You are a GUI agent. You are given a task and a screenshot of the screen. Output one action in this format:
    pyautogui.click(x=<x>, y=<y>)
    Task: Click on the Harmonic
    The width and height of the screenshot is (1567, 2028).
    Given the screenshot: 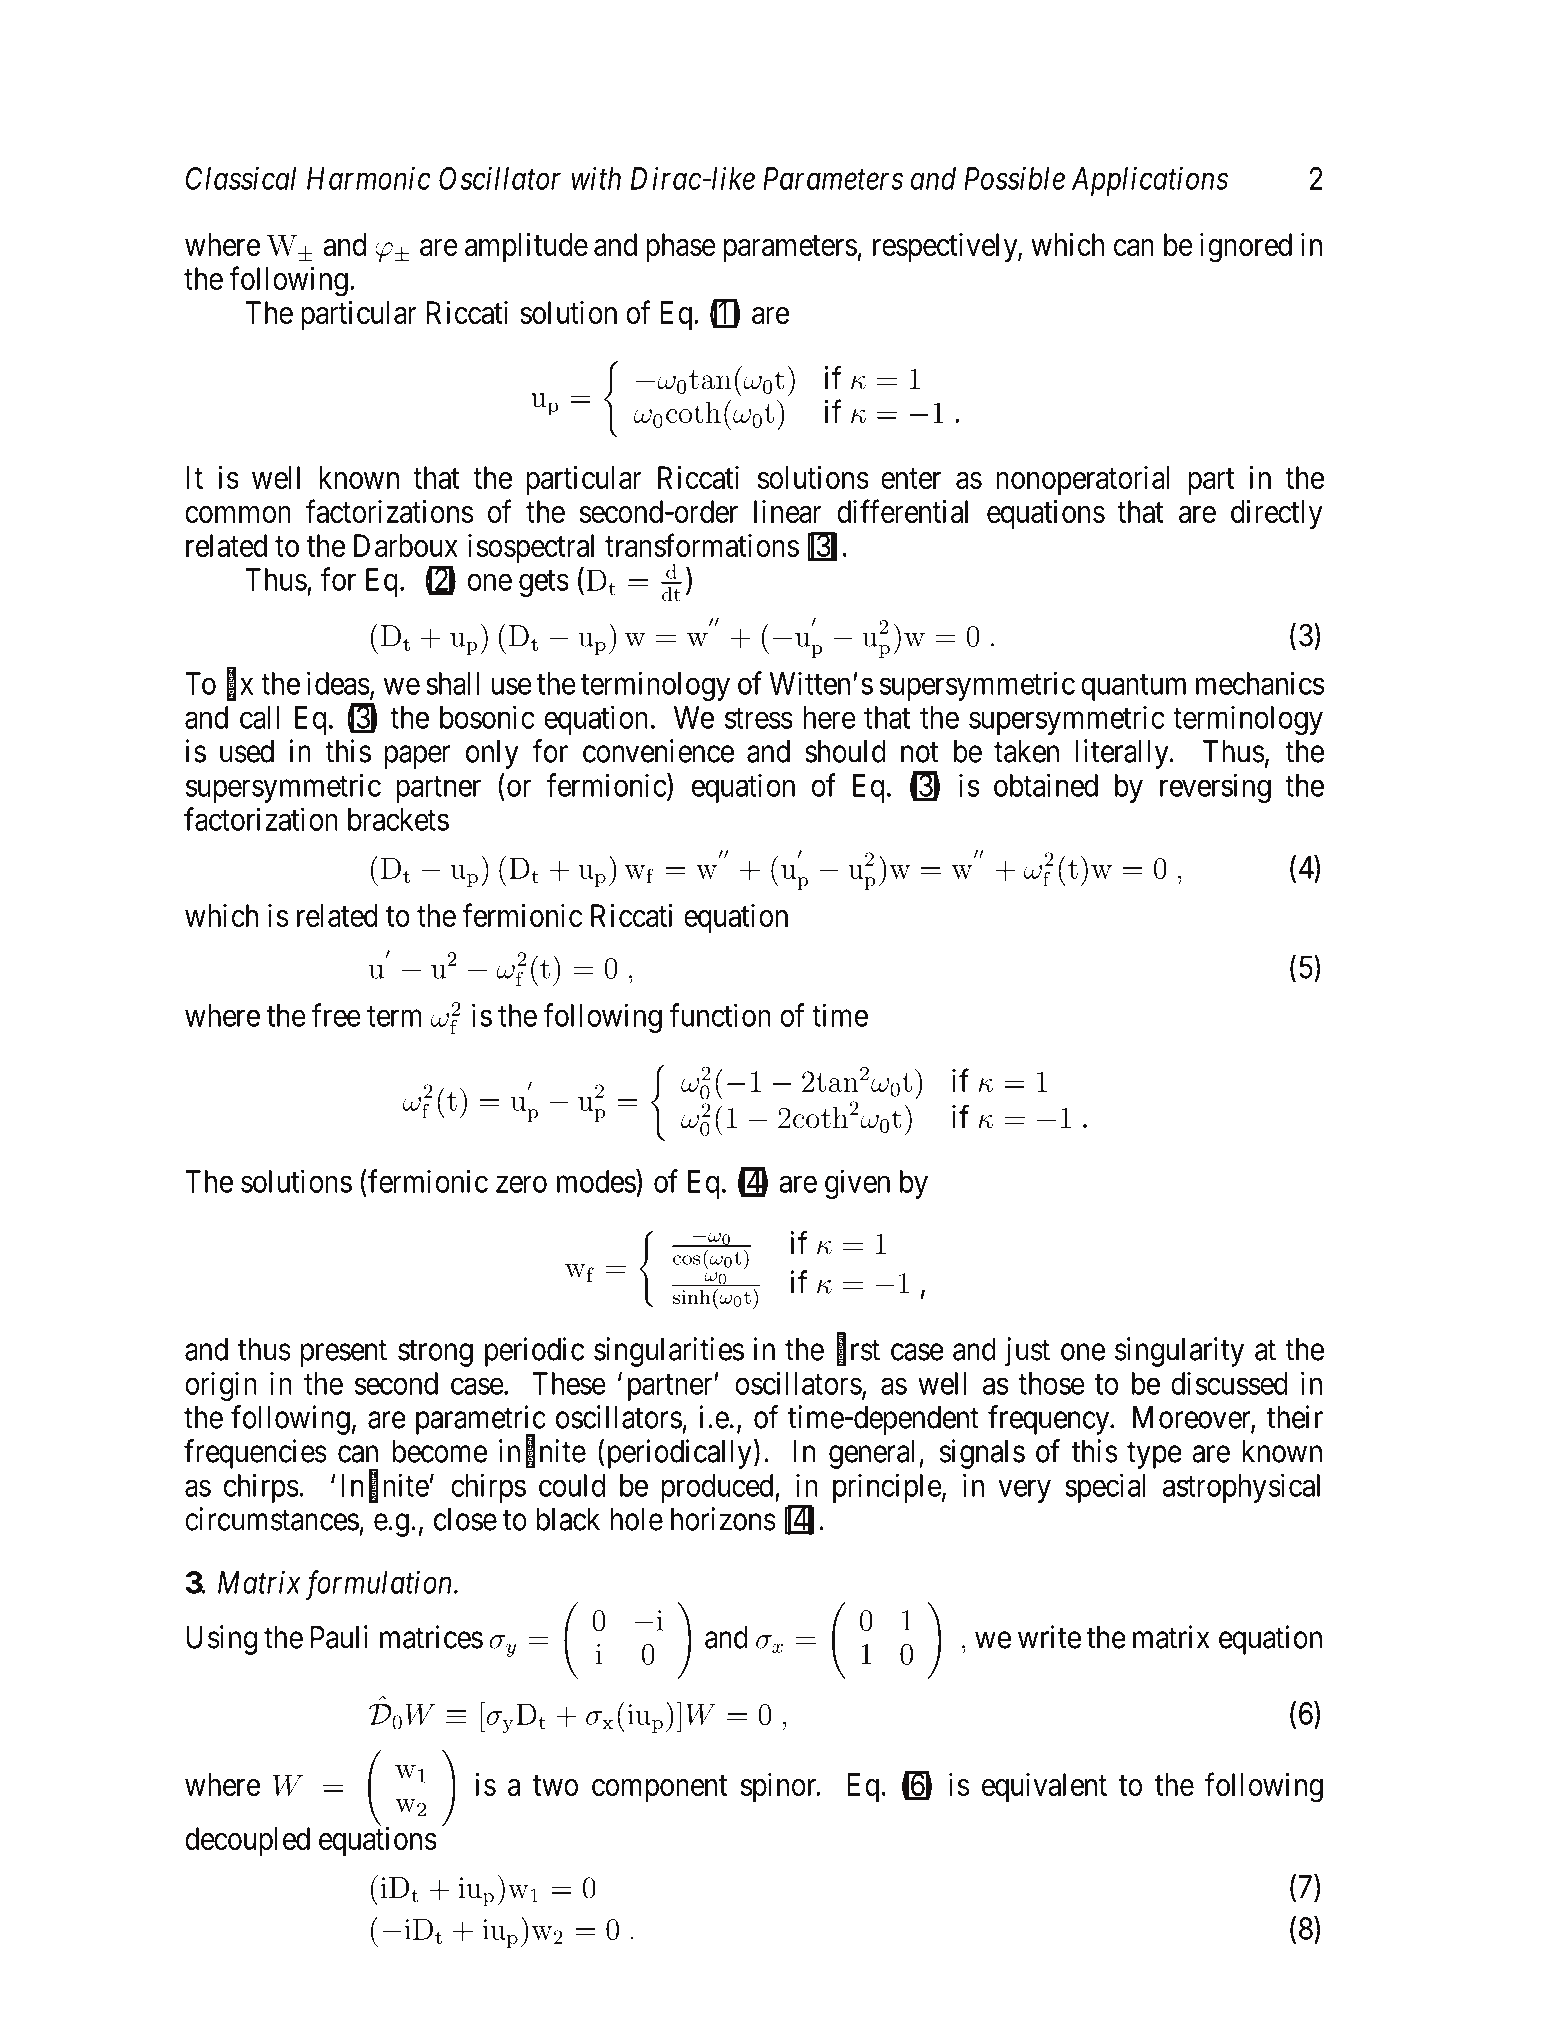 What is the action you would take?
    pyautogui.click(x=369, y=178)
